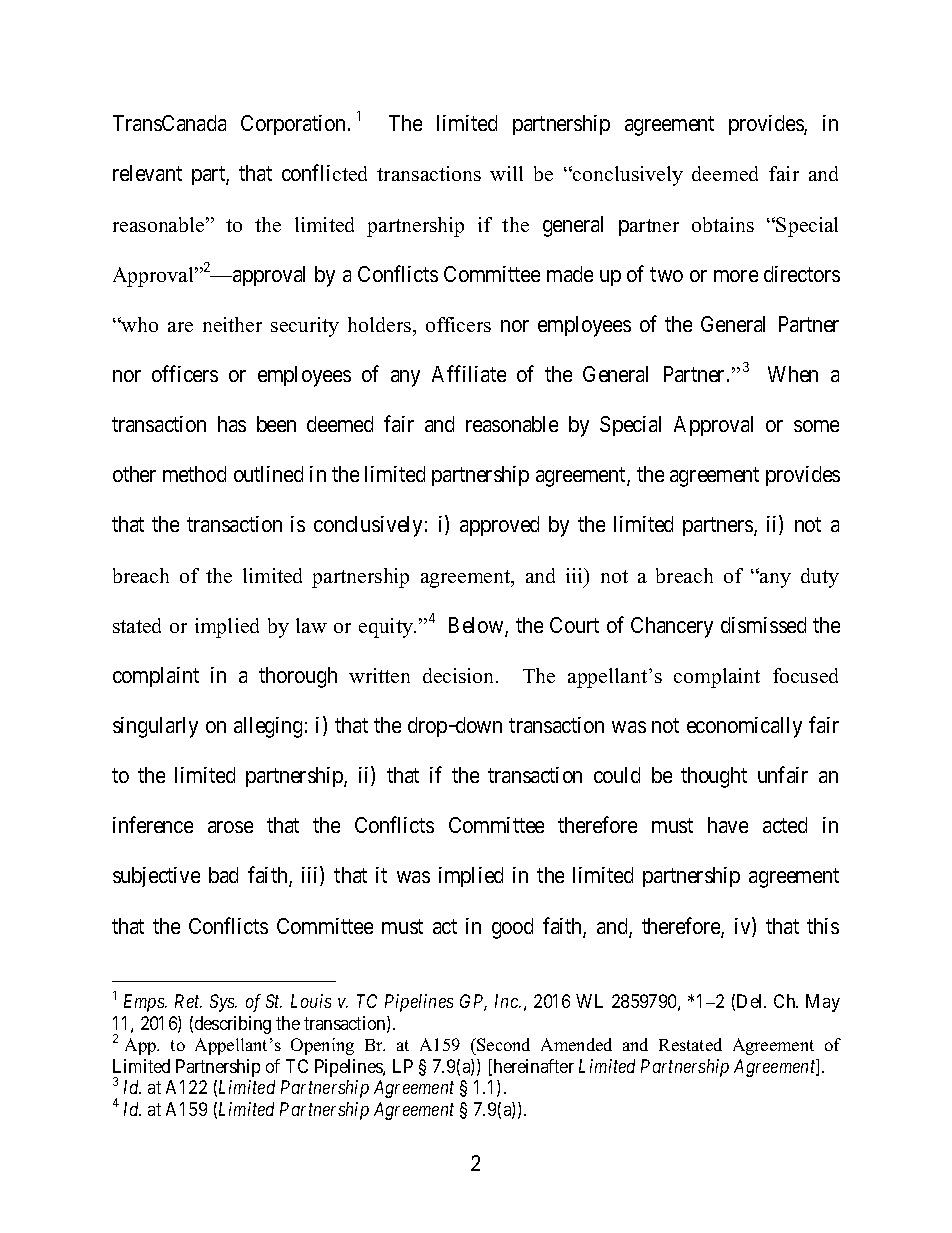 The width and height of the screenshot is (952, 1233). I want to click on Second, so click(502, 1046).
